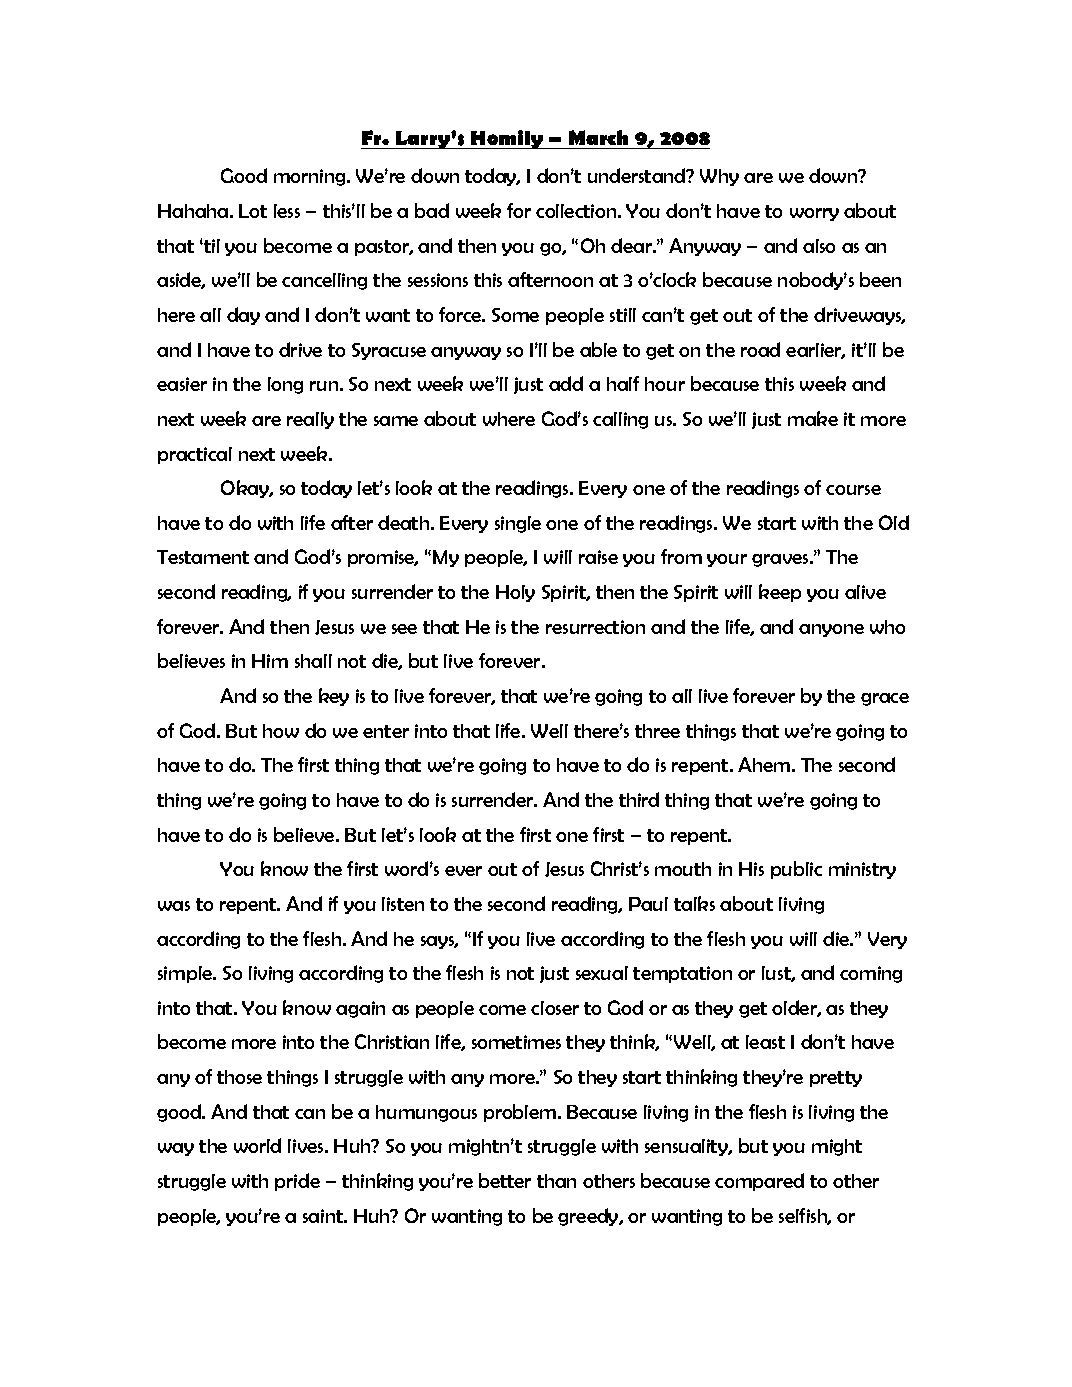  What do you see at coordinates (505, 1180) in the screenshot?
I see `better` at bounding box center [505, 1180].
